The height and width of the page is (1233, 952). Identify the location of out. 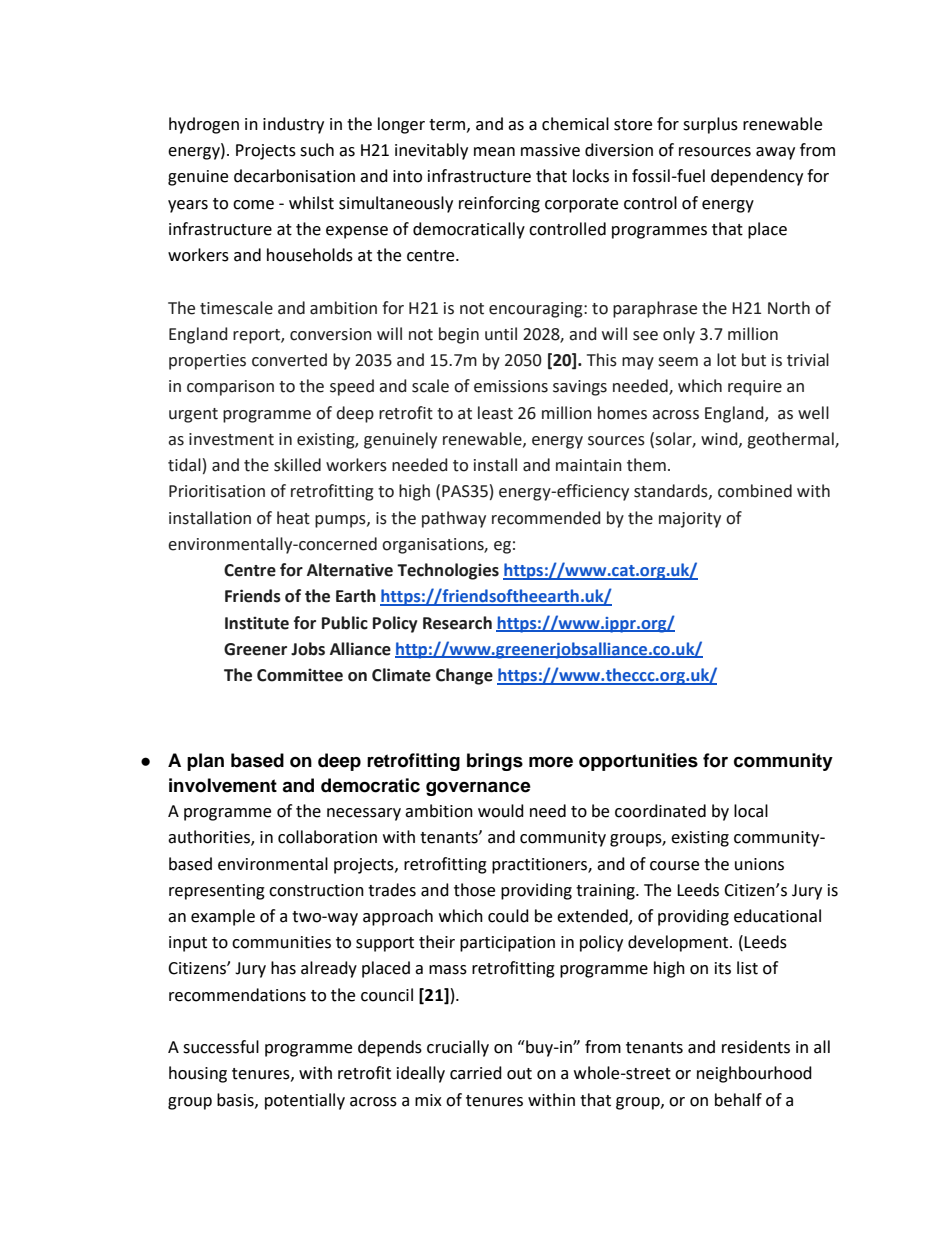
(519, 1074).
